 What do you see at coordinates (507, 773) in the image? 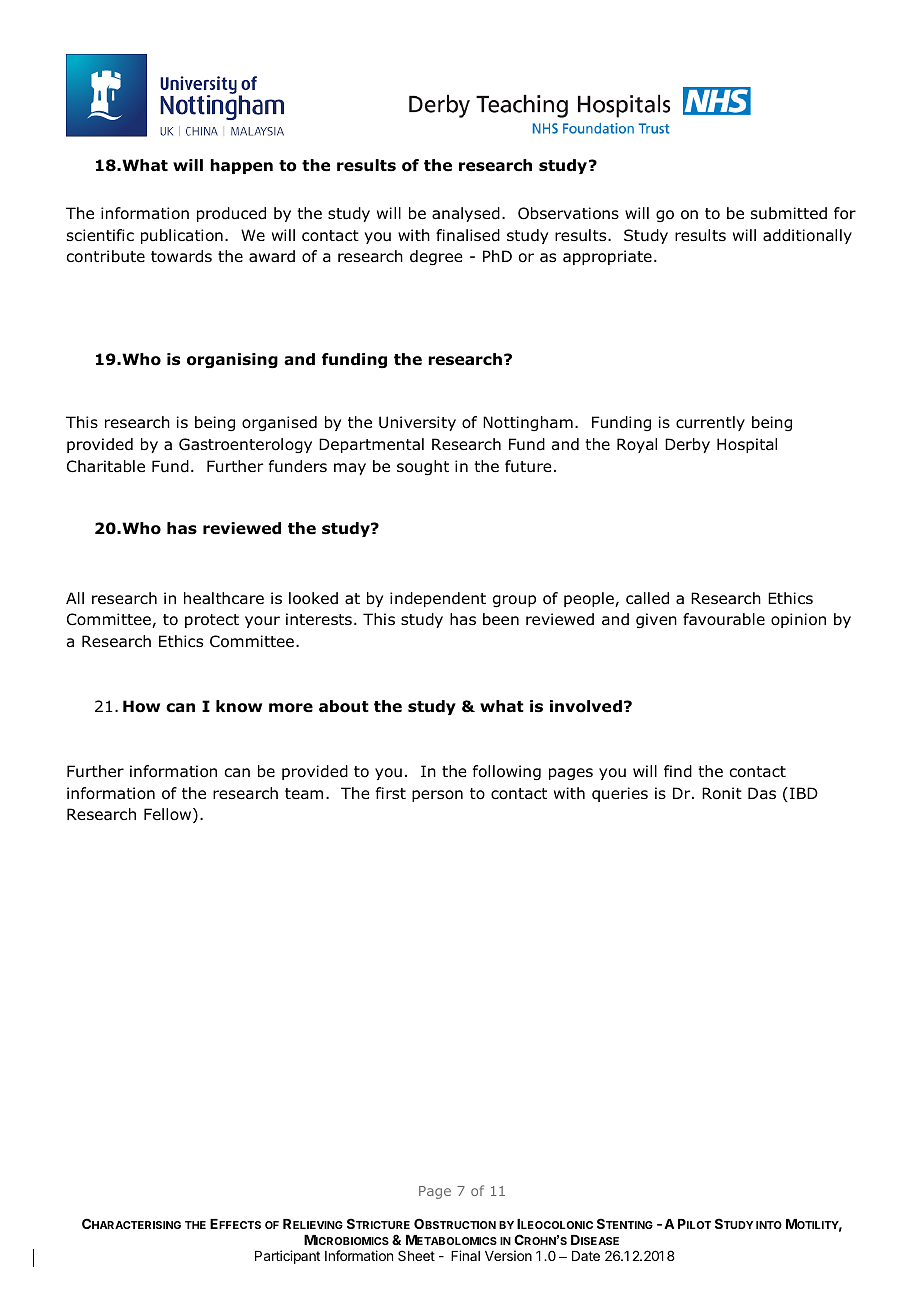
I see `following` at bounding box center [507, 773].
